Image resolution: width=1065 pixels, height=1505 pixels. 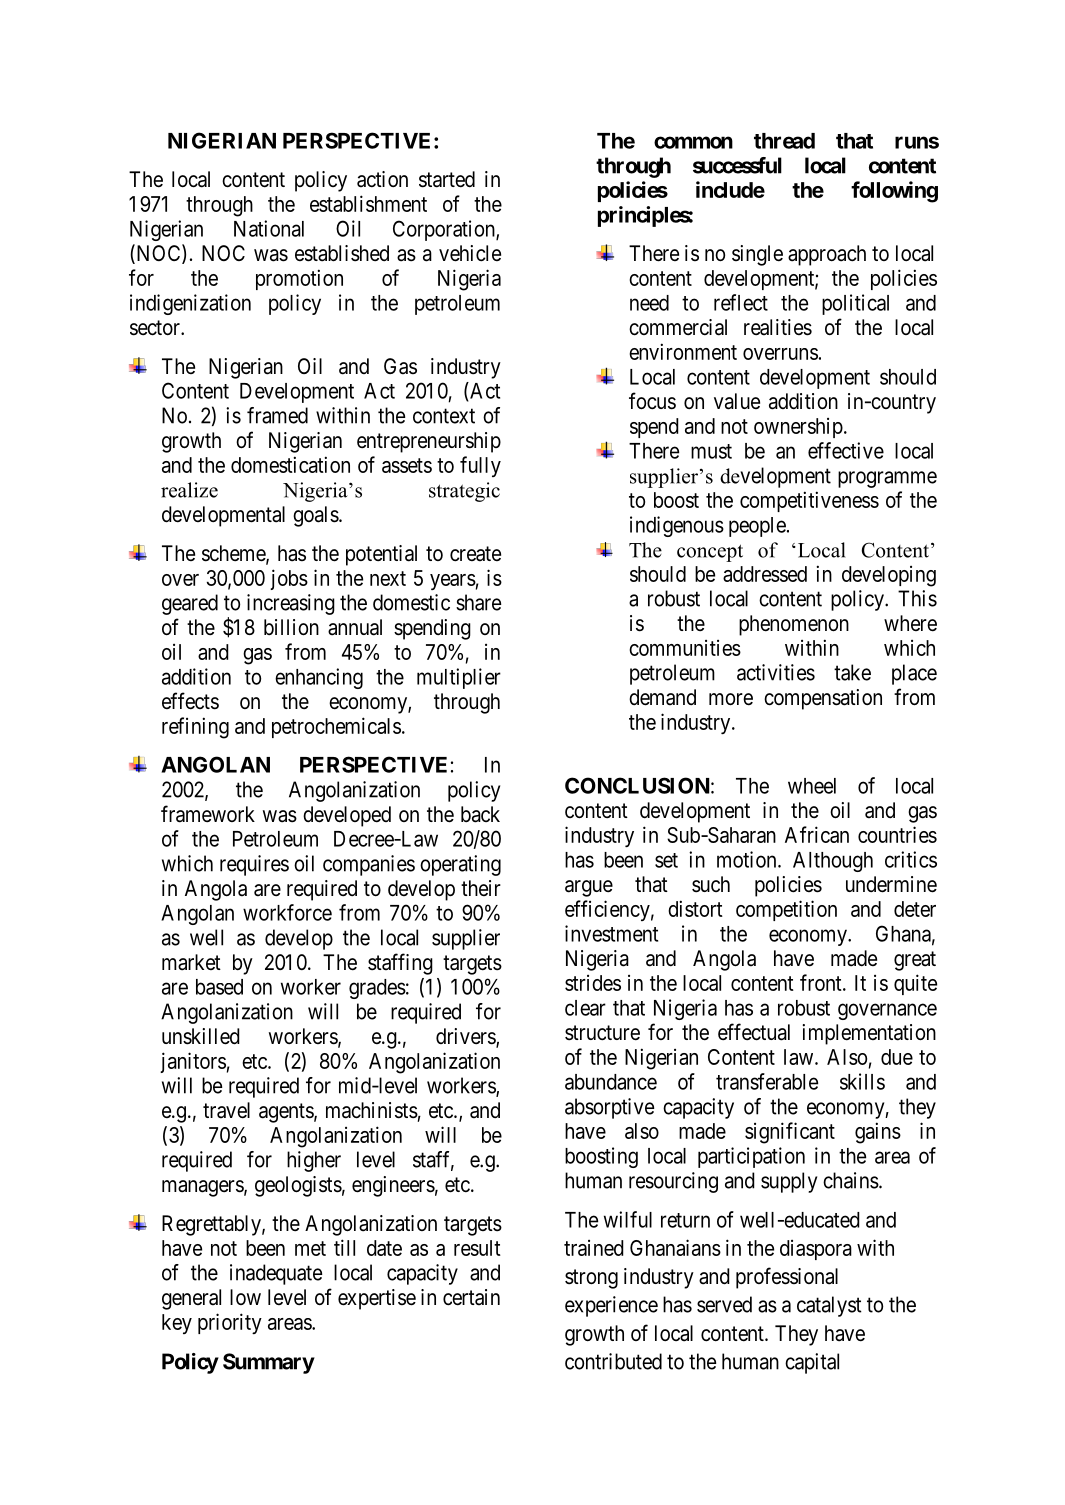 I want to click on priority, so click(x=230, y=1323).
